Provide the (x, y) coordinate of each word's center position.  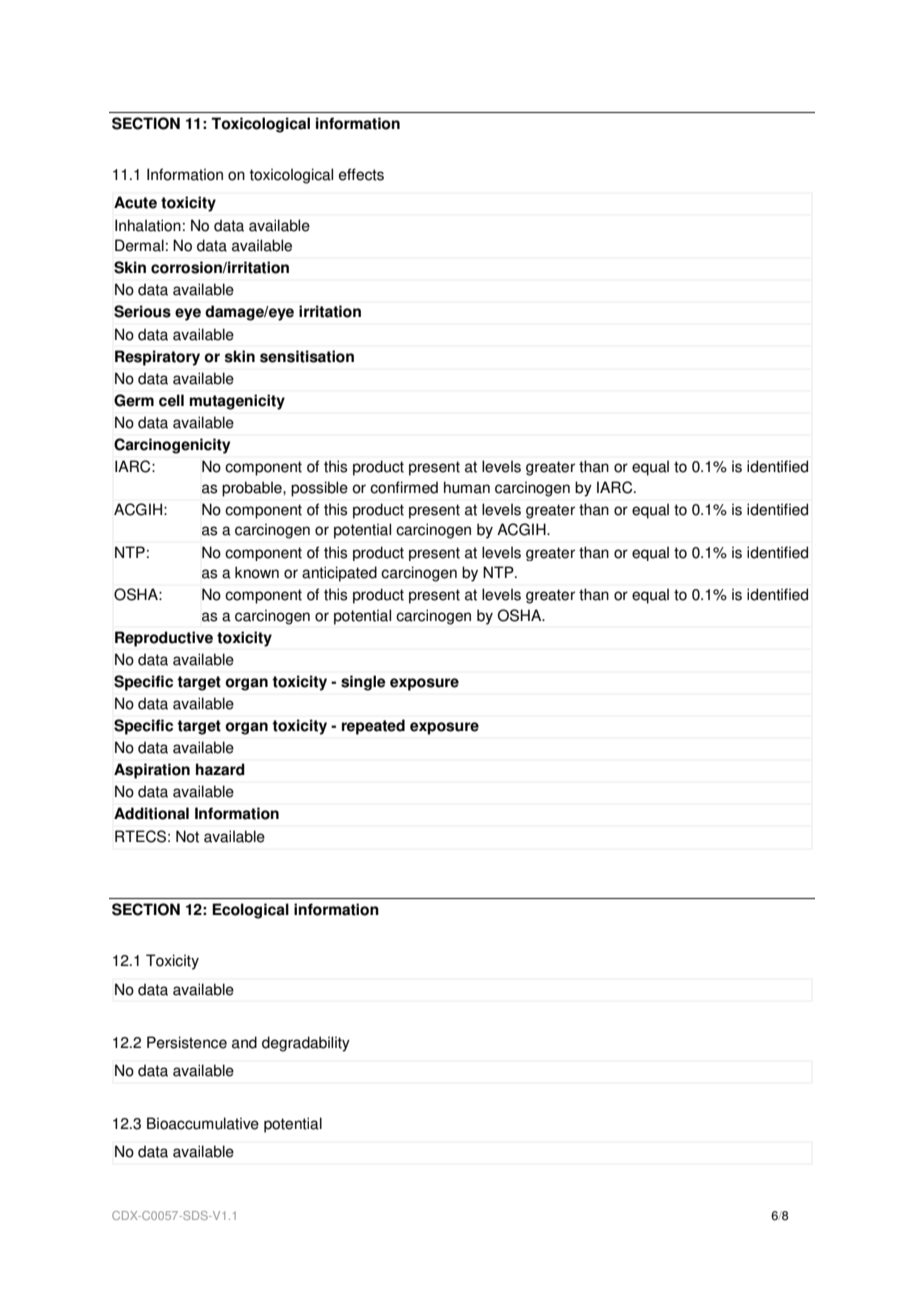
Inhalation (148, 225)
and (244, 1042)
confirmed (404, 487)
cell (171, 400)
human (467, 487)
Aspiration (152, 771)
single (363, 683)
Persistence (187, 1042)
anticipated (339, 574)
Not (187, 836)
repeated (373, 727)
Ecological (250, 911)
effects (361, 174)
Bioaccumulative (203, 1123)
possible (319, 489)
